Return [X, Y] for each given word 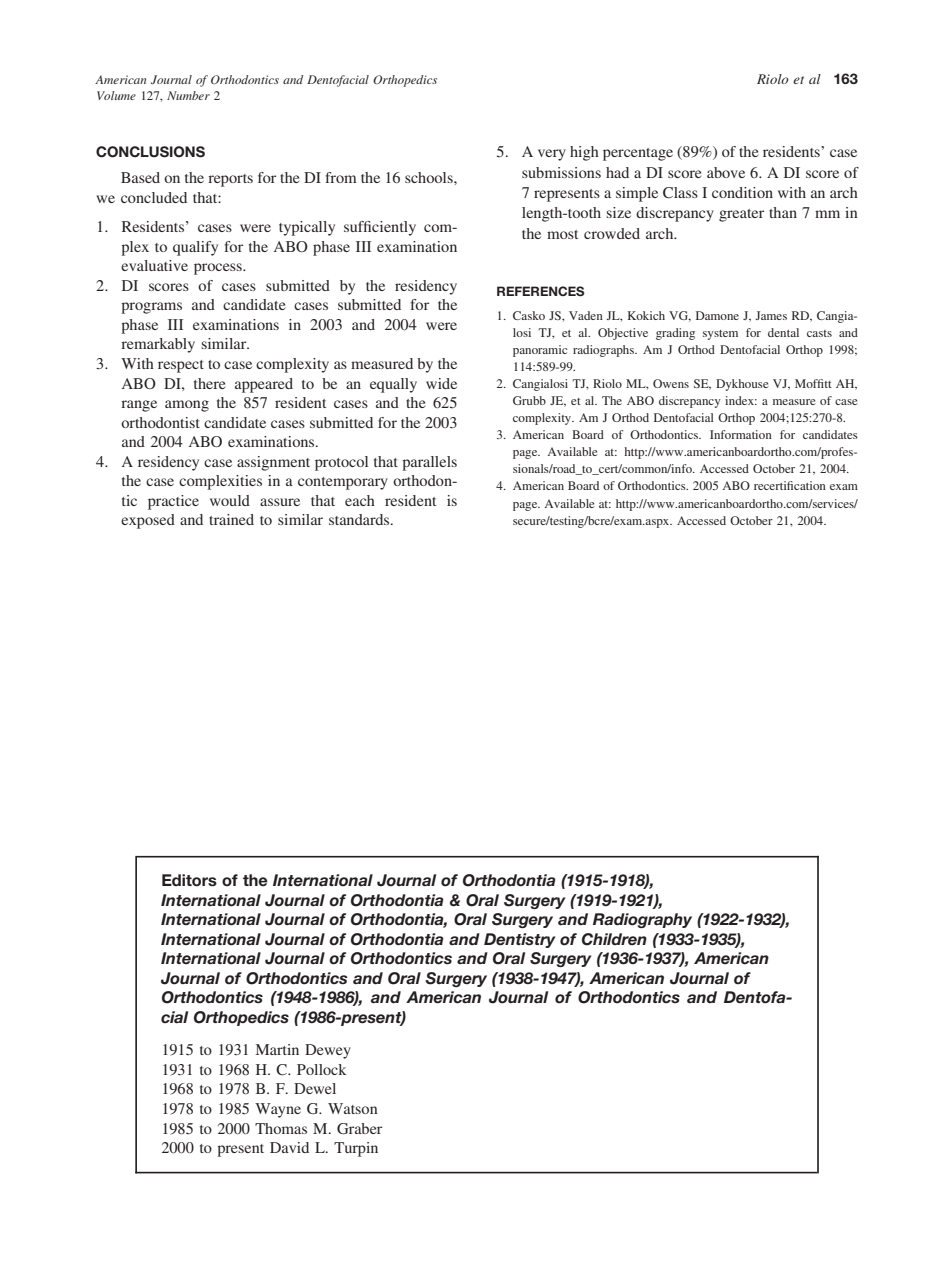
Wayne [278, 1110]
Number [188, 95]
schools [430, 177]
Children [614, 939]
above [726, 172]
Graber [359, 1129]
